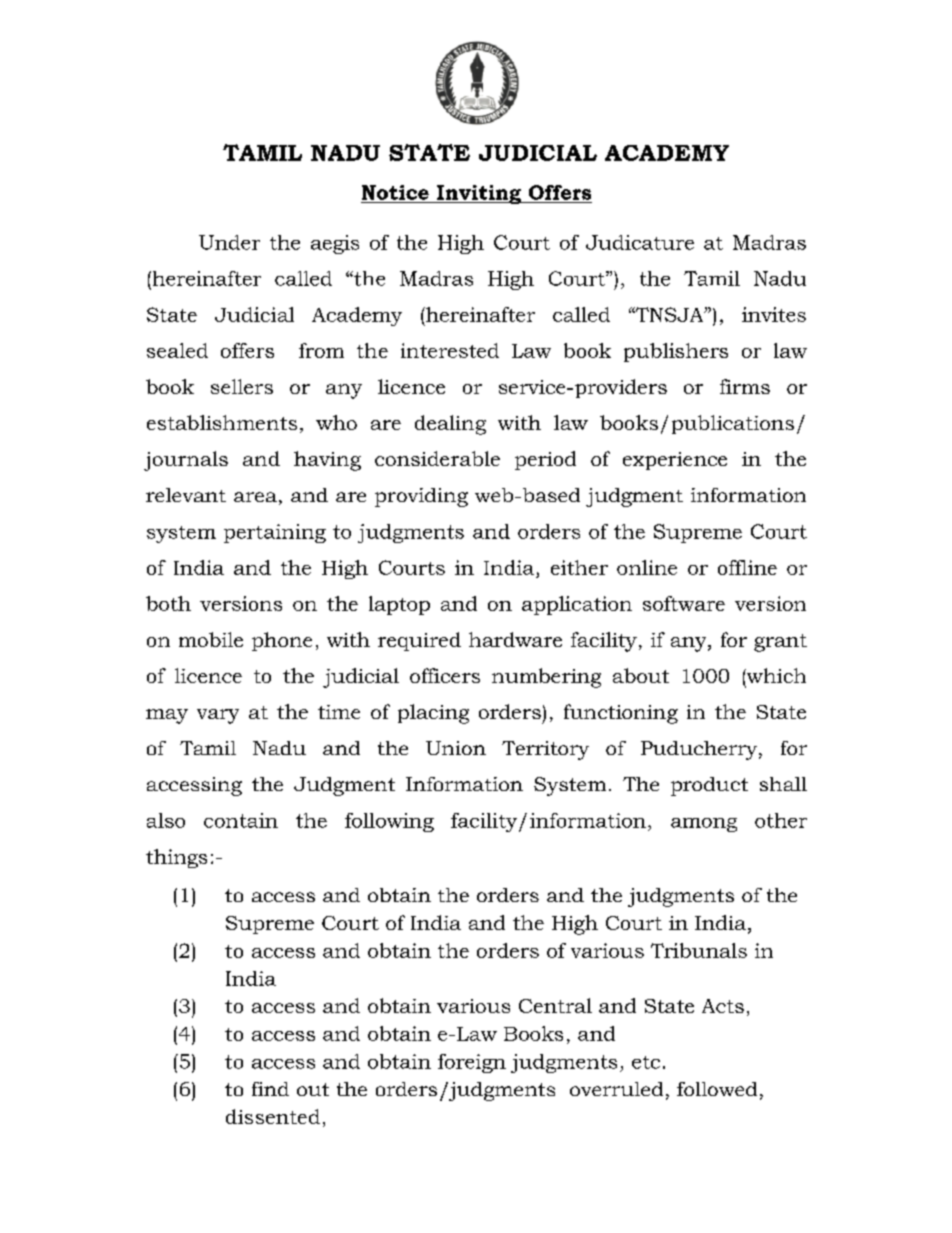  Describe the element at coordinates (780, 643) in the screenshot. I see `grant` at that location.
